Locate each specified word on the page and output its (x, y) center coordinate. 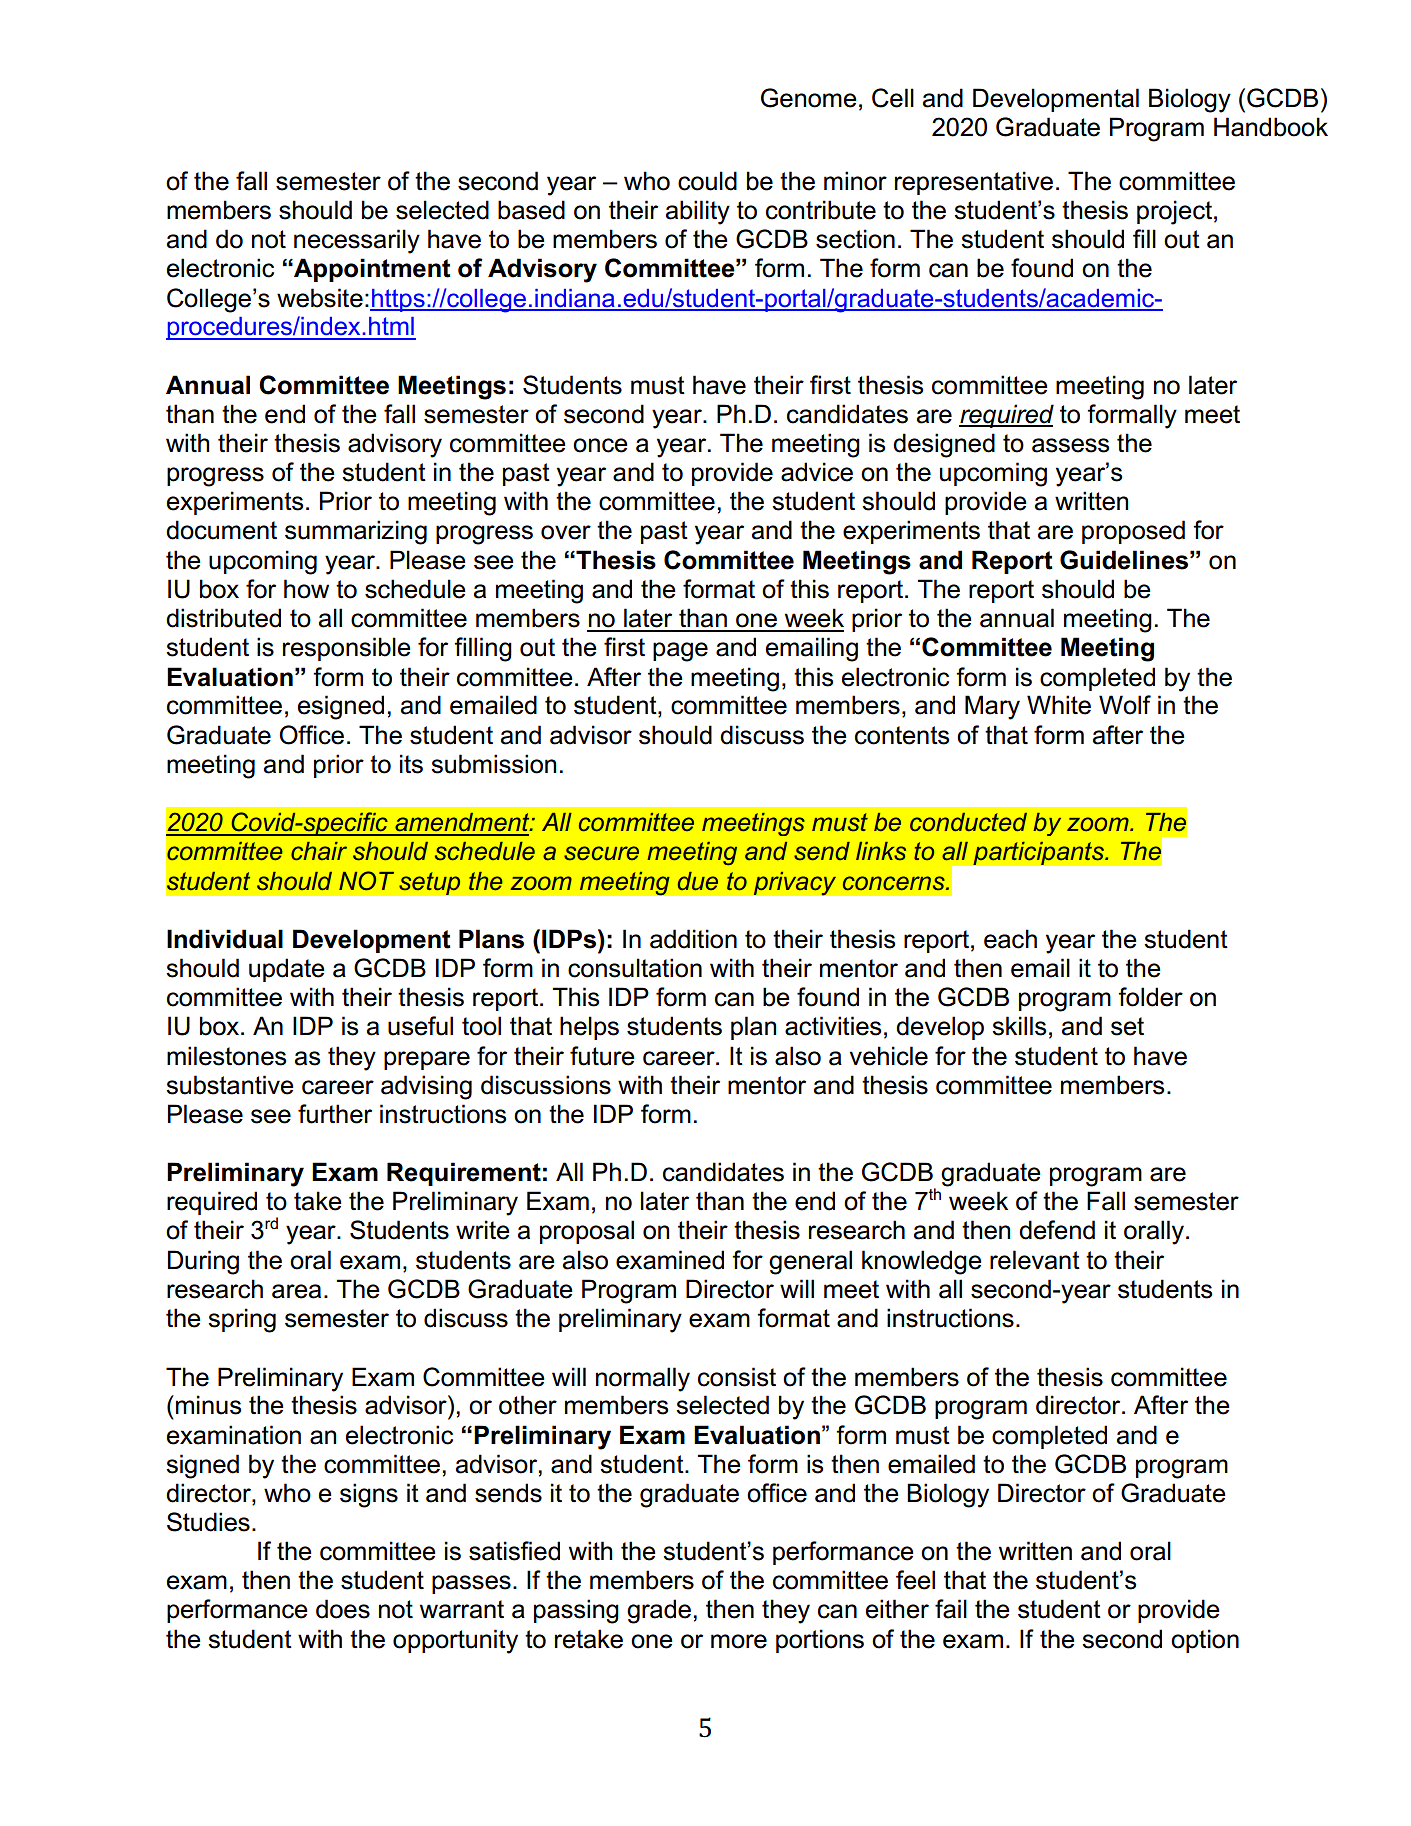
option (1205, 1641)
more (739, 1641)
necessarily (357, 241)
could (707, 181)
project (1174, 212)
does (343, 1609)
